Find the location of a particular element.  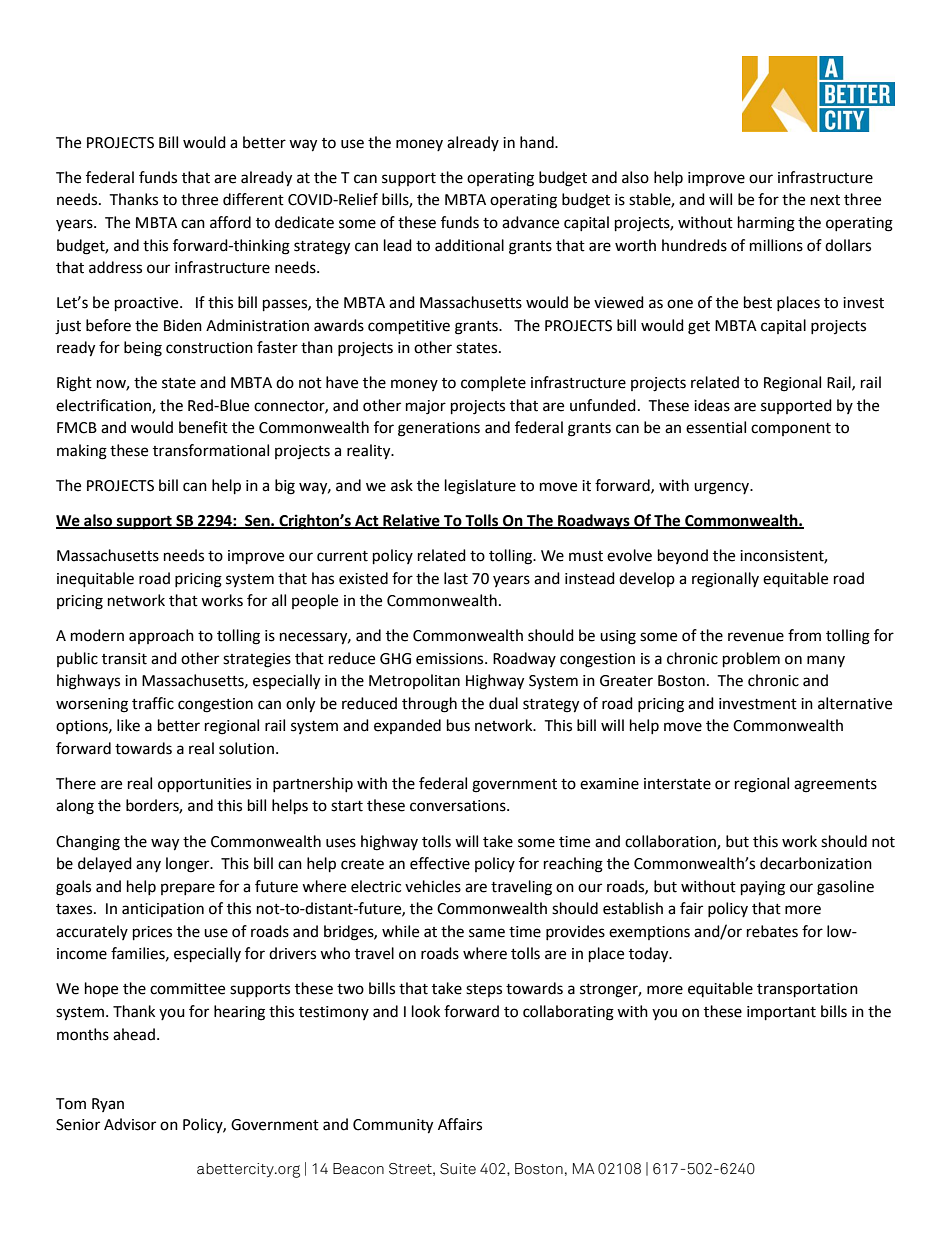

next is located at coordinates (825, 200).
